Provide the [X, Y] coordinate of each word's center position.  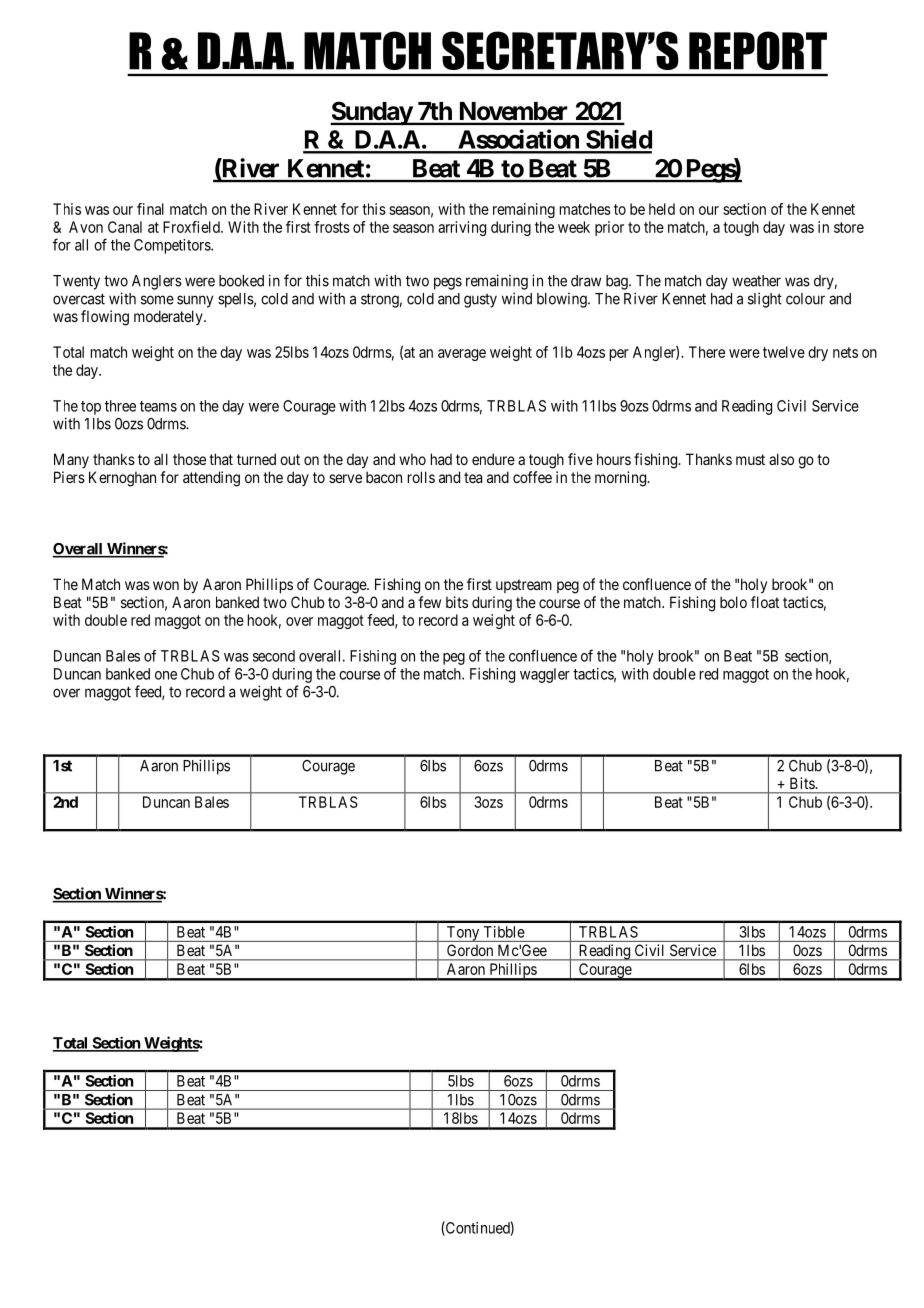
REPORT [758, 50]
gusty [480, 301]
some [157, 300]
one [166, 675]
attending [211, 479]
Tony [463, 934]
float [765, 602]
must [750, 459]
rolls [421, 477]
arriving [462, 228]
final [150, 209]
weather [756, 281]
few [429, 602]
